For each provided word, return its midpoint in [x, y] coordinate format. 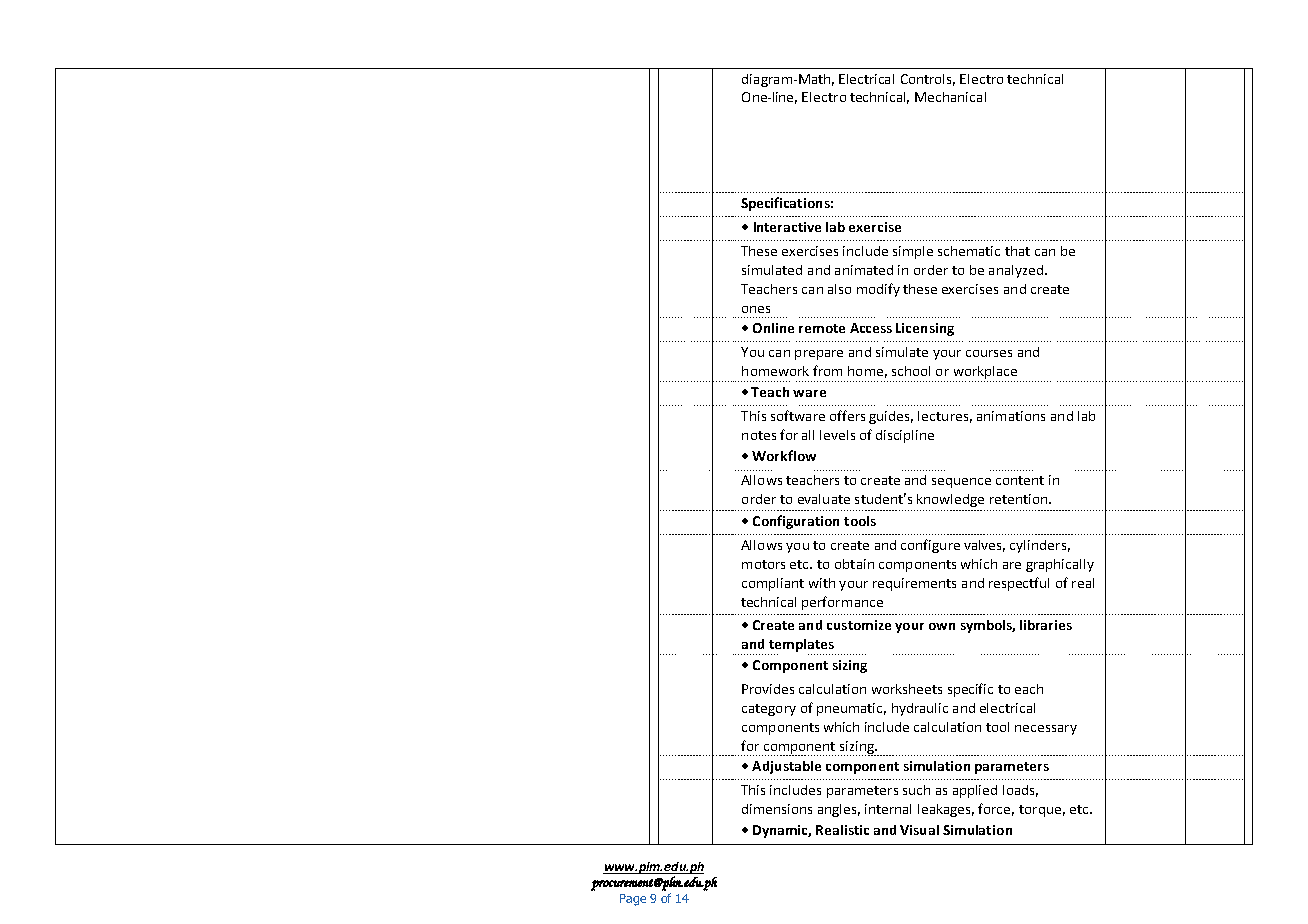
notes [759, 435]
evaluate [824, 499]
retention [1018, 499]
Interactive [787, 227]
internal [888, 809]
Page [633, 900]
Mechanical [950, 97]
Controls [928, 80]
